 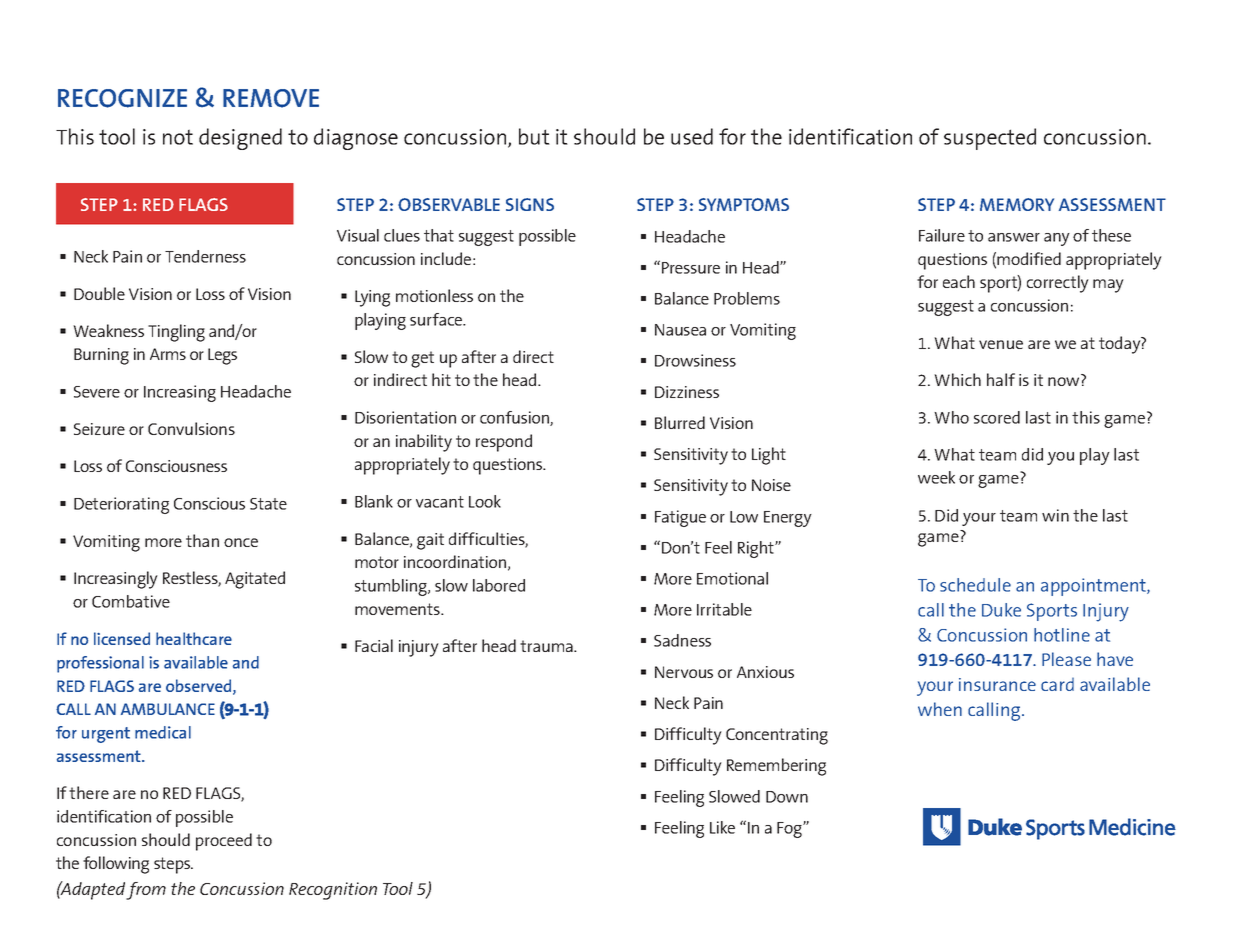 What do you see at coordinates (695, 360) in the screenshot?
I see `Drowsiness` at bounding box center [695, 360].
